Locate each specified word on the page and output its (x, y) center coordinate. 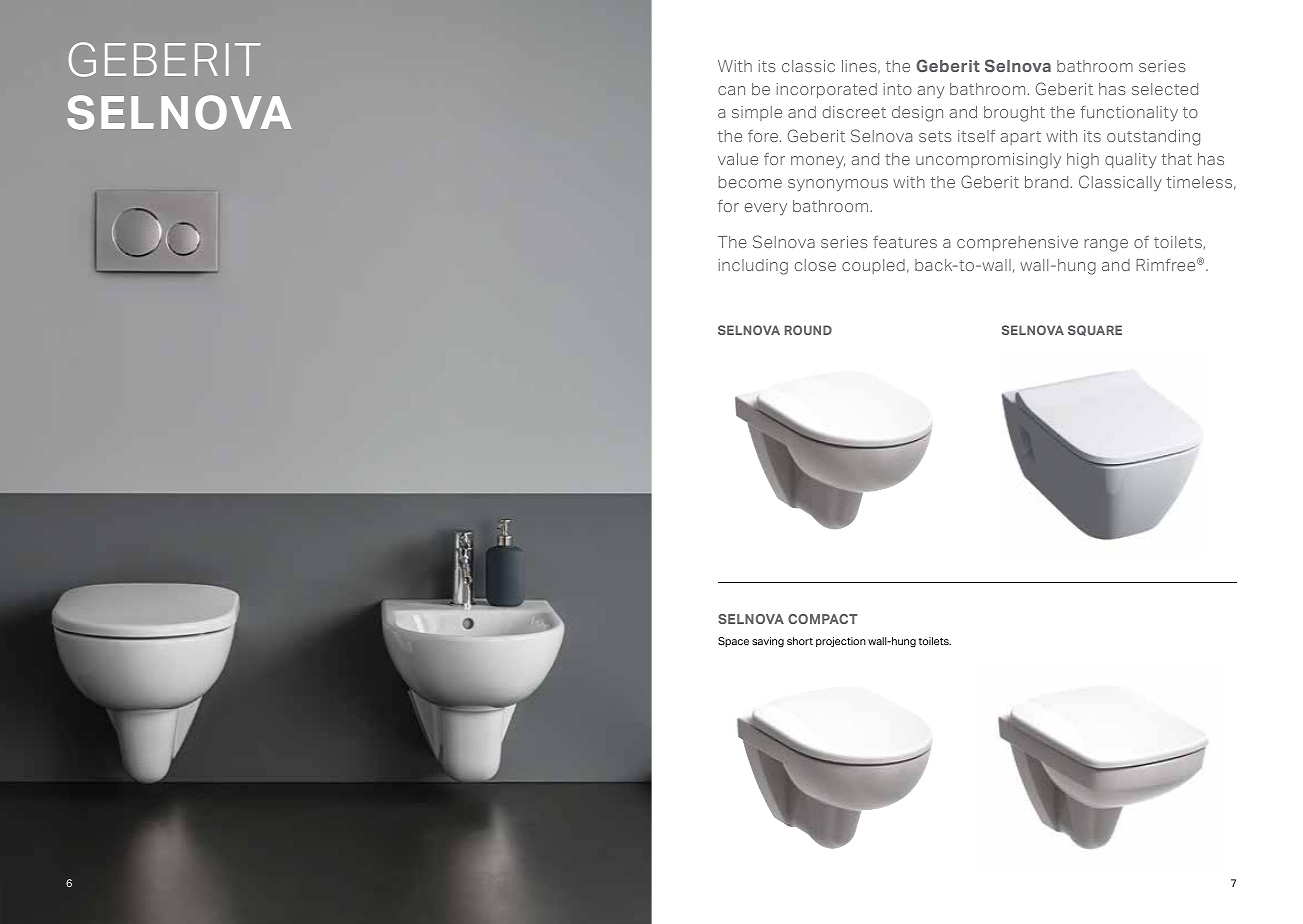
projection (841, 642)
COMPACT (822, 619)
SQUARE (1095, 330)
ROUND (808, 330)
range (1106, 245)
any (931, 92)
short (800, 641)
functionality (1129, 113)
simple (757, 113)
